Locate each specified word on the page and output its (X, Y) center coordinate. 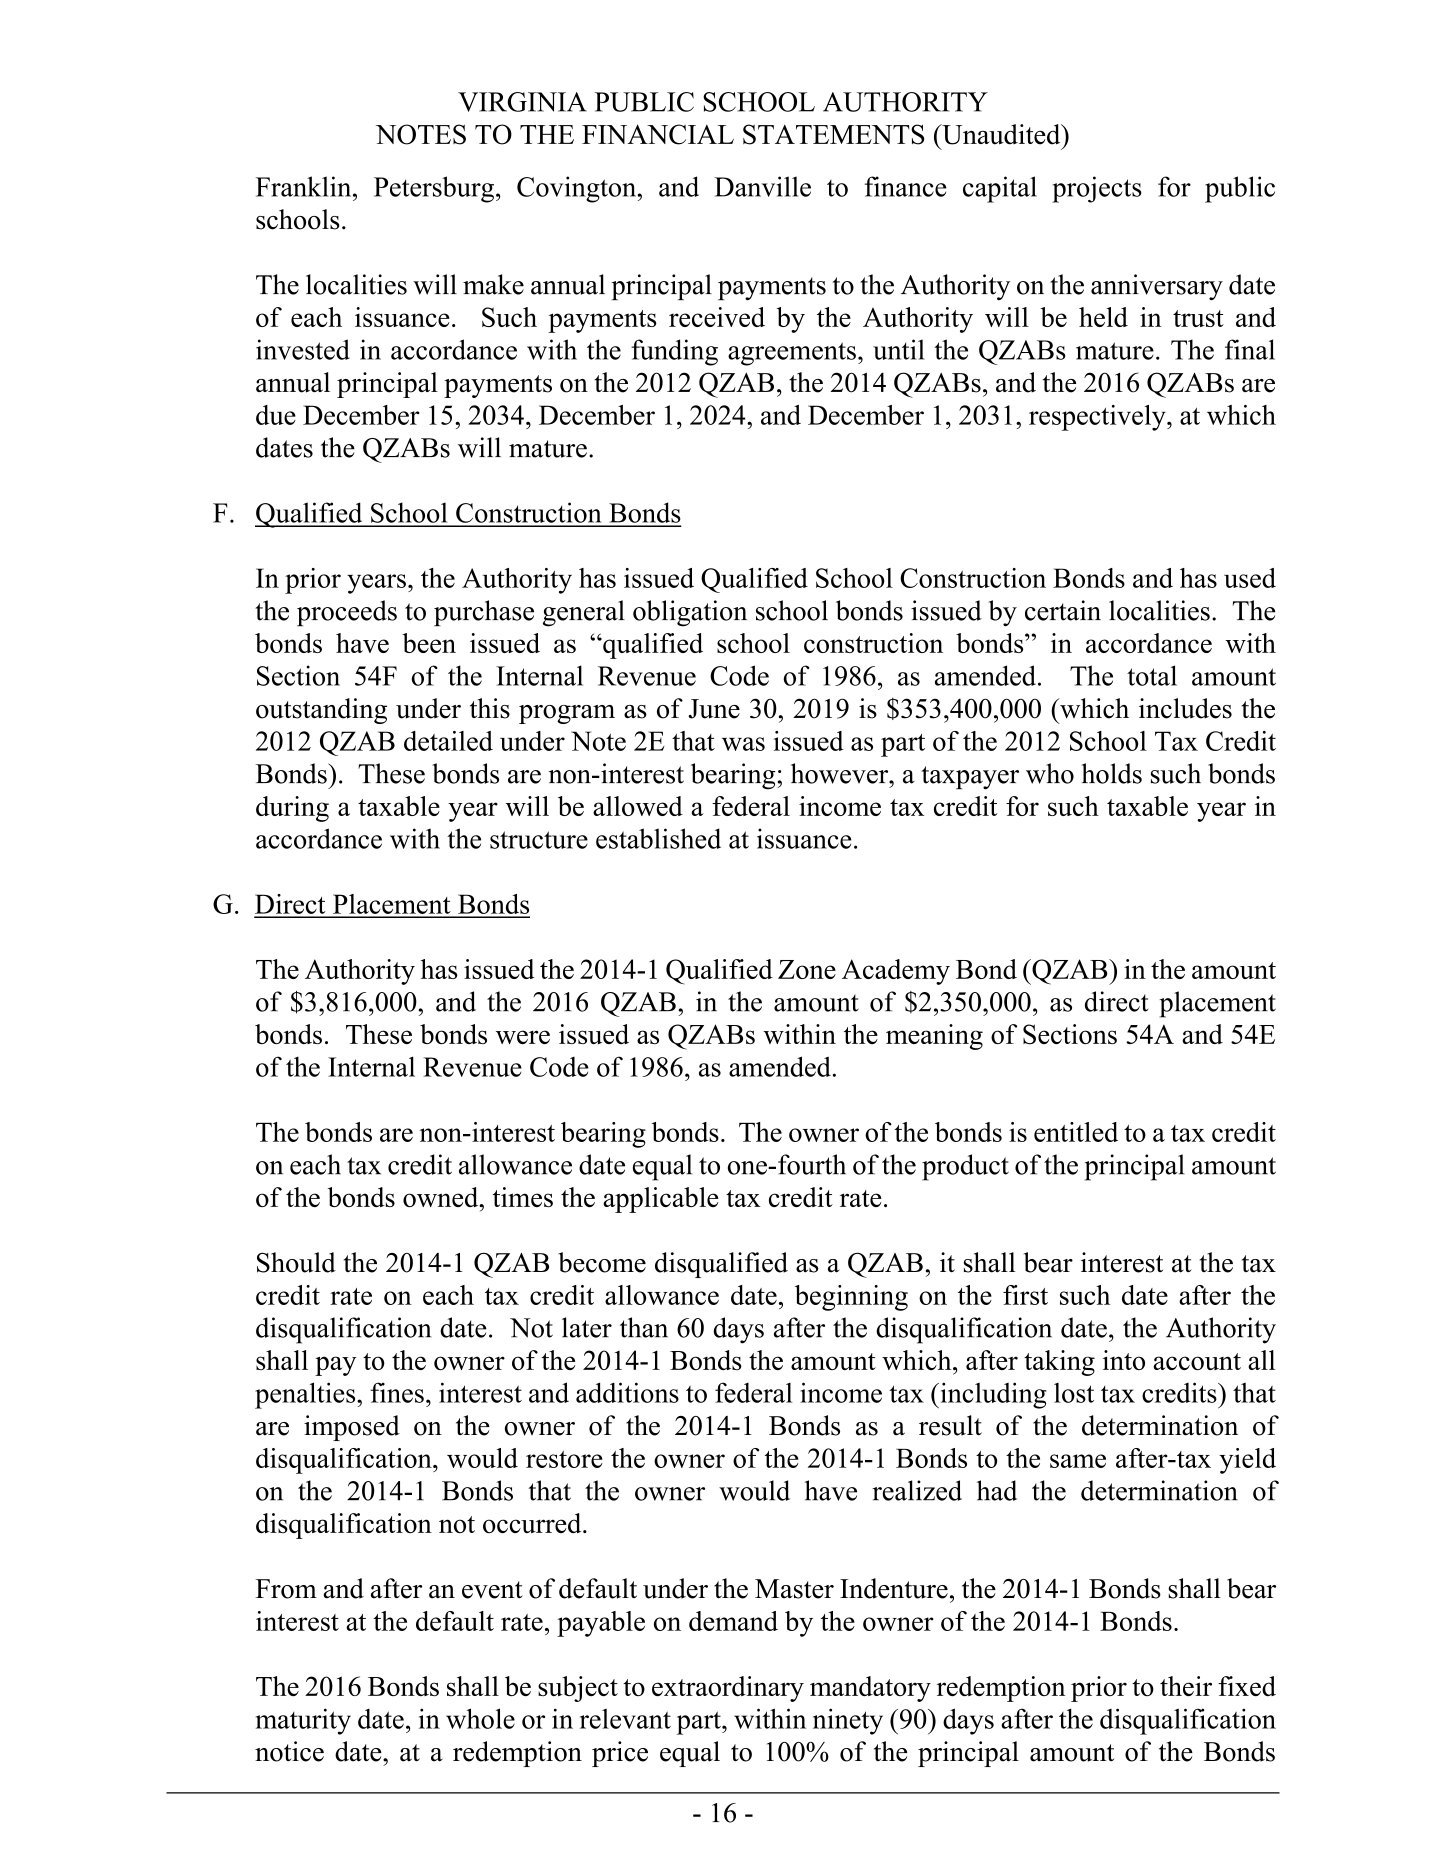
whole (480, 1718)
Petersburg (435, 189)
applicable (661, 1200)
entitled (1076, 1132)
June (714, 709)
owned (442, 1197)
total (1152, 675)
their (1186, 1686)
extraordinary (728, 1689)
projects (1097, 189)
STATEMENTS (833, 134)
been (429, 643)
